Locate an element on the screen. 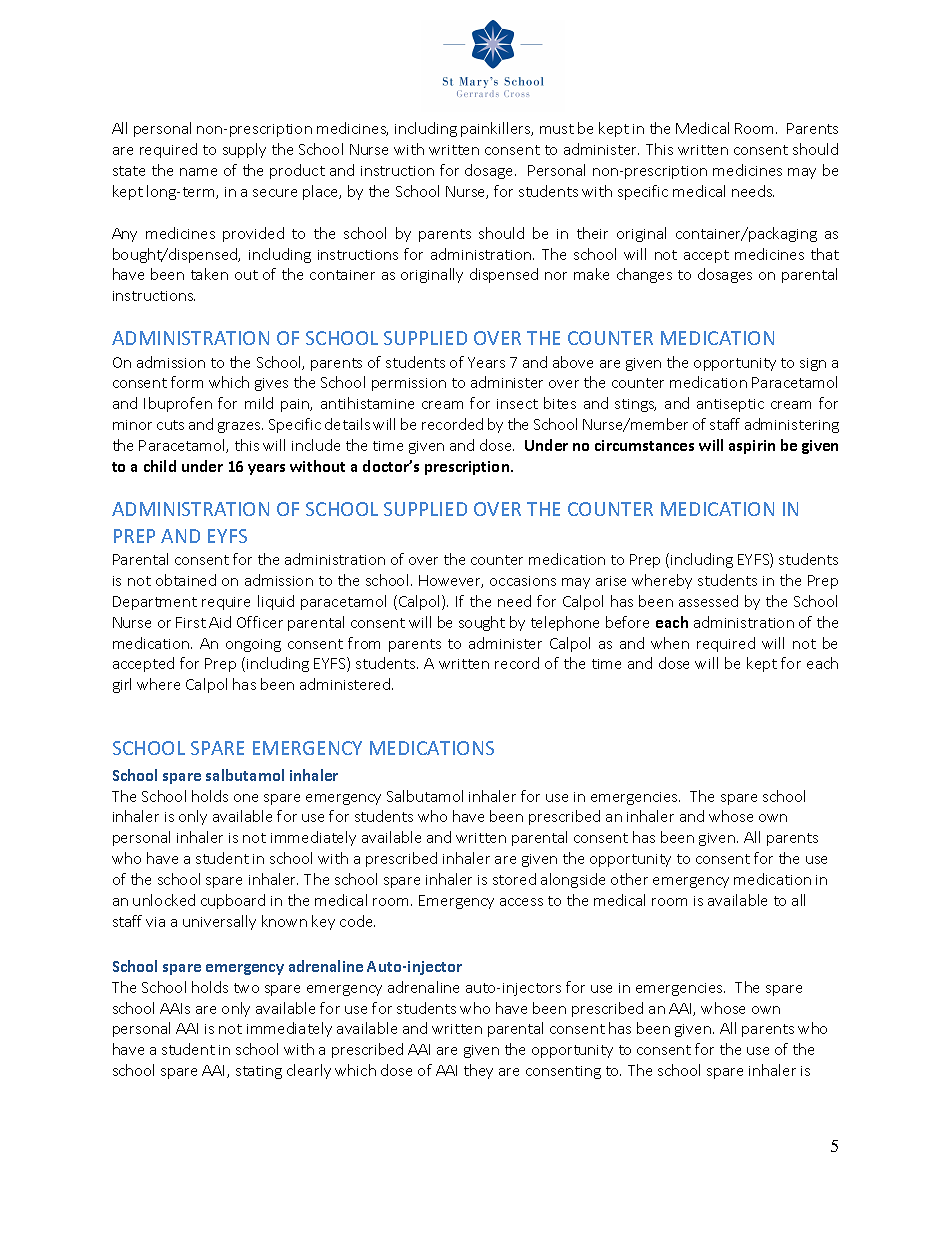 The width and height of the screenshot is (952, 1233). they is located at coordinates (478, 1071).
